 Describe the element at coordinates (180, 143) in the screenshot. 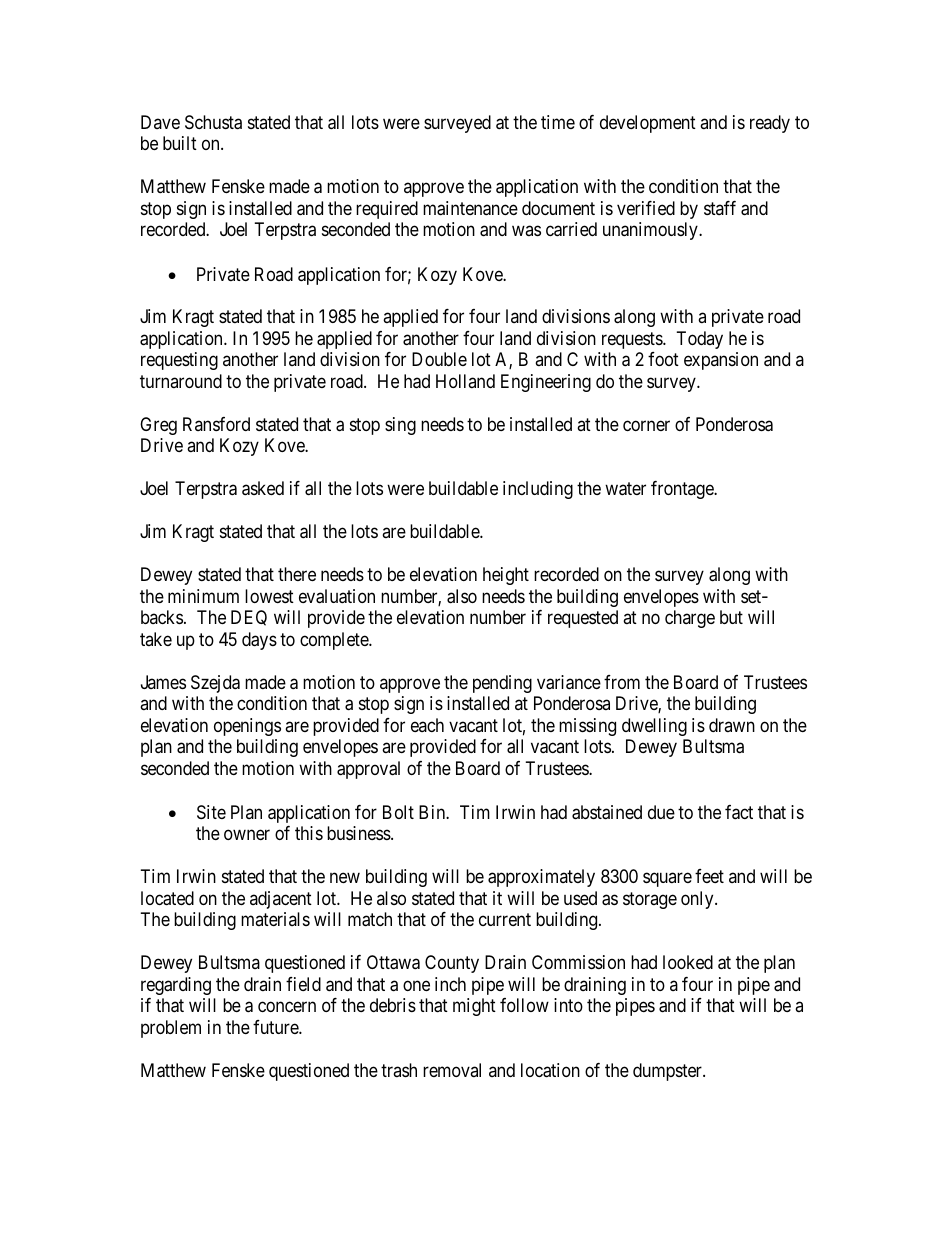

I see `built` at that location.
